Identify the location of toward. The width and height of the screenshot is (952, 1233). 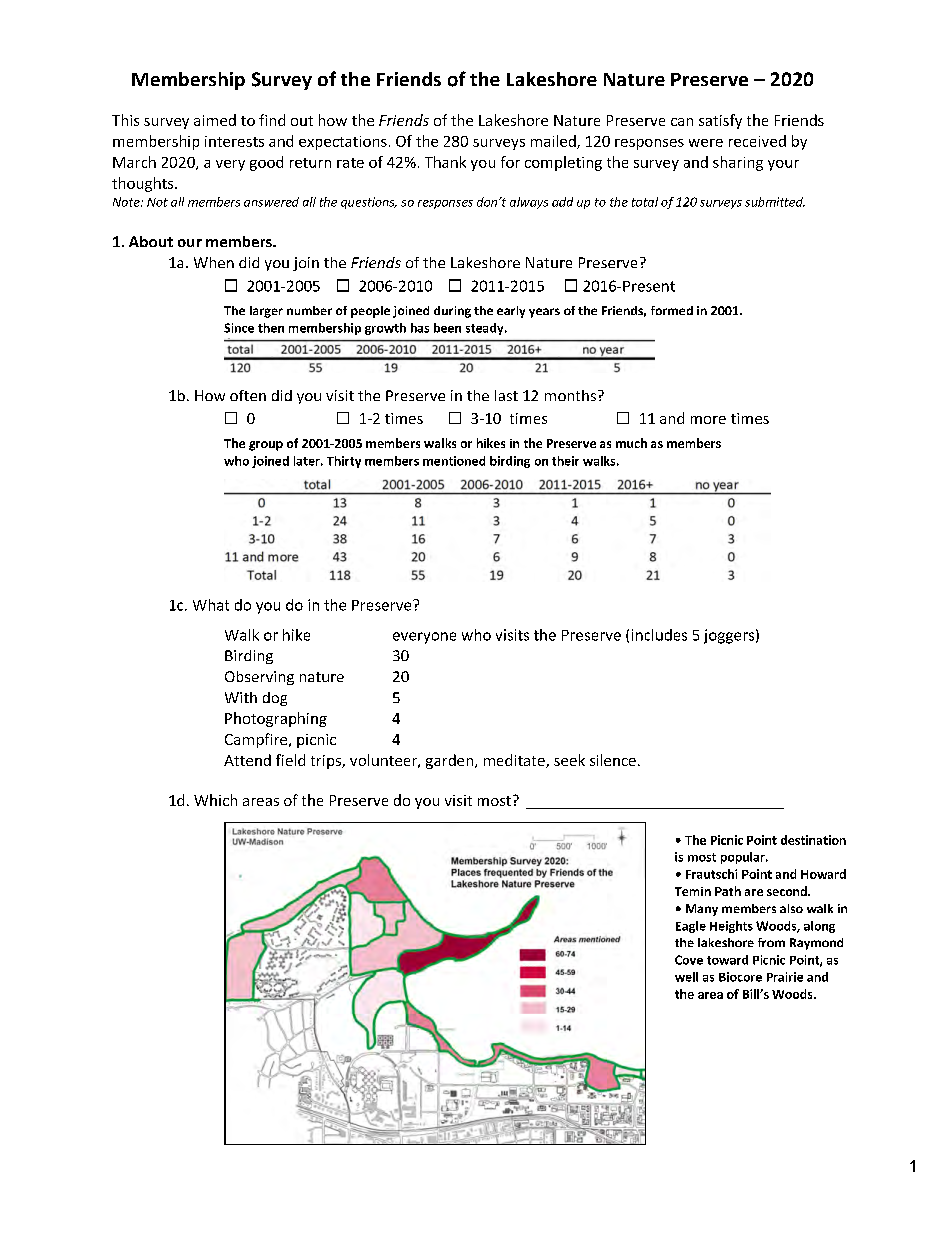
(727, 960).
